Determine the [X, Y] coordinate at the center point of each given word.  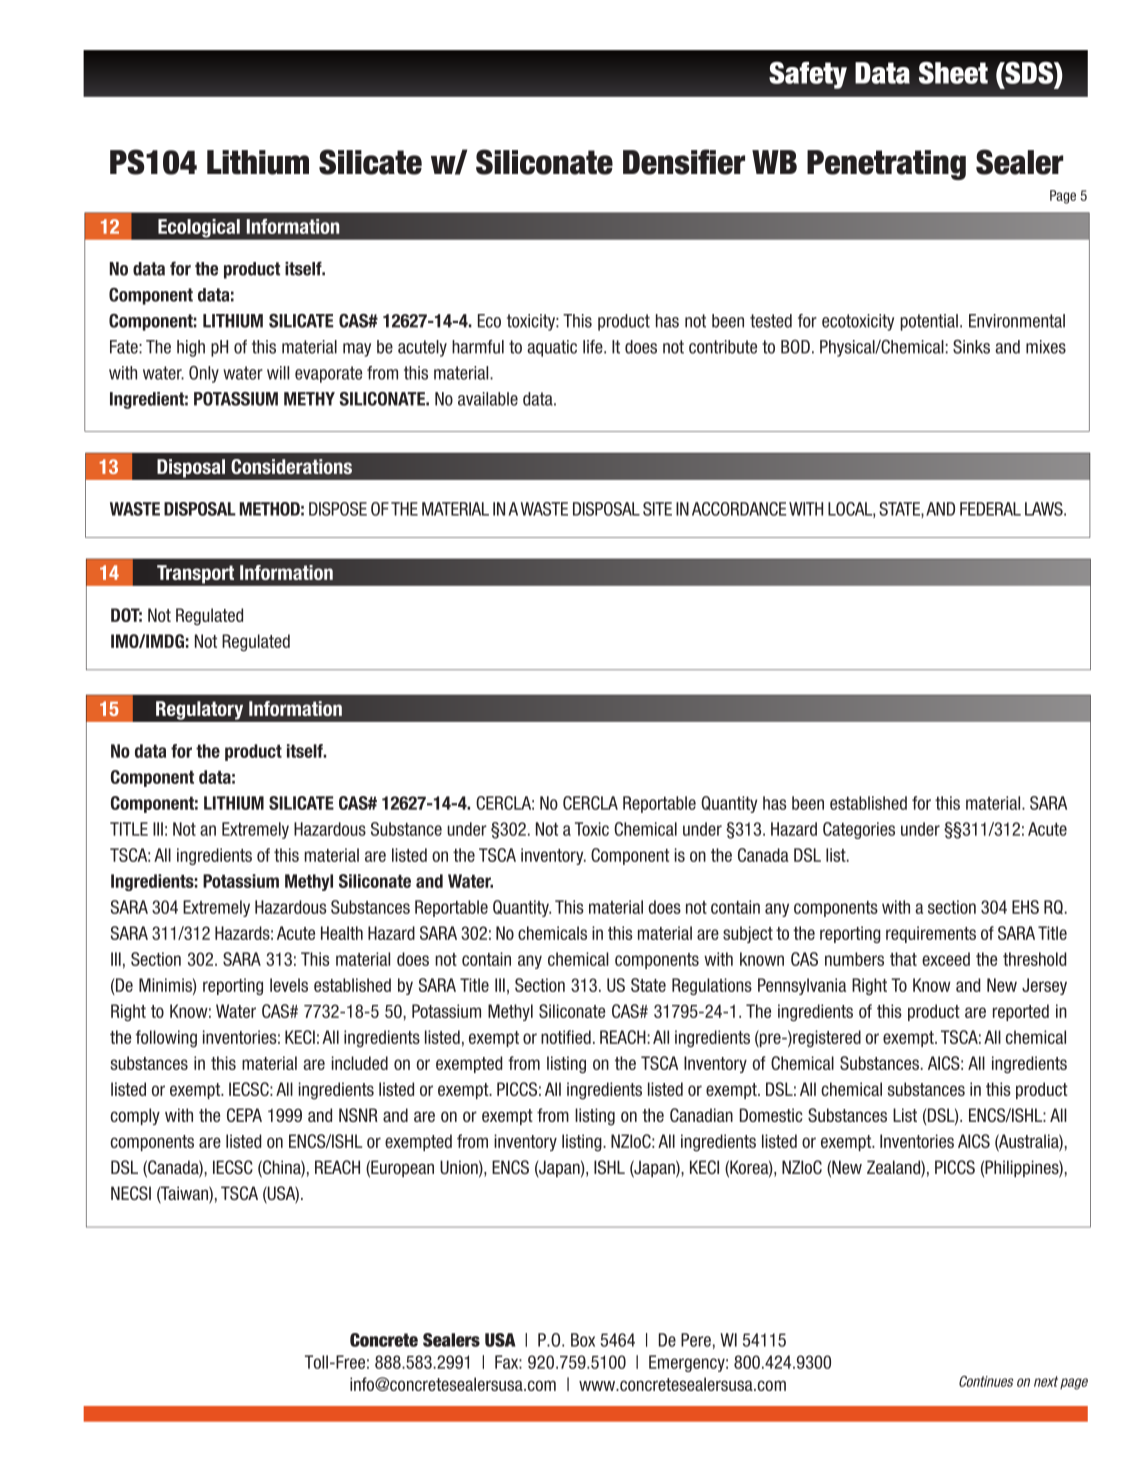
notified [566, 1037]
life [594, 347]
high [191, 348]
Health [342, 933]
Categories [859, 830]
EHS [1025, 907]
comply [135, 1116]
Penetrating [886, 165]
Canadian [701, 1115]
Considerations [291, 466]
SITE [657, 509]
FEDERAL [990, 509]
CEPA [244, 1115]
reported [1021, 1012]
